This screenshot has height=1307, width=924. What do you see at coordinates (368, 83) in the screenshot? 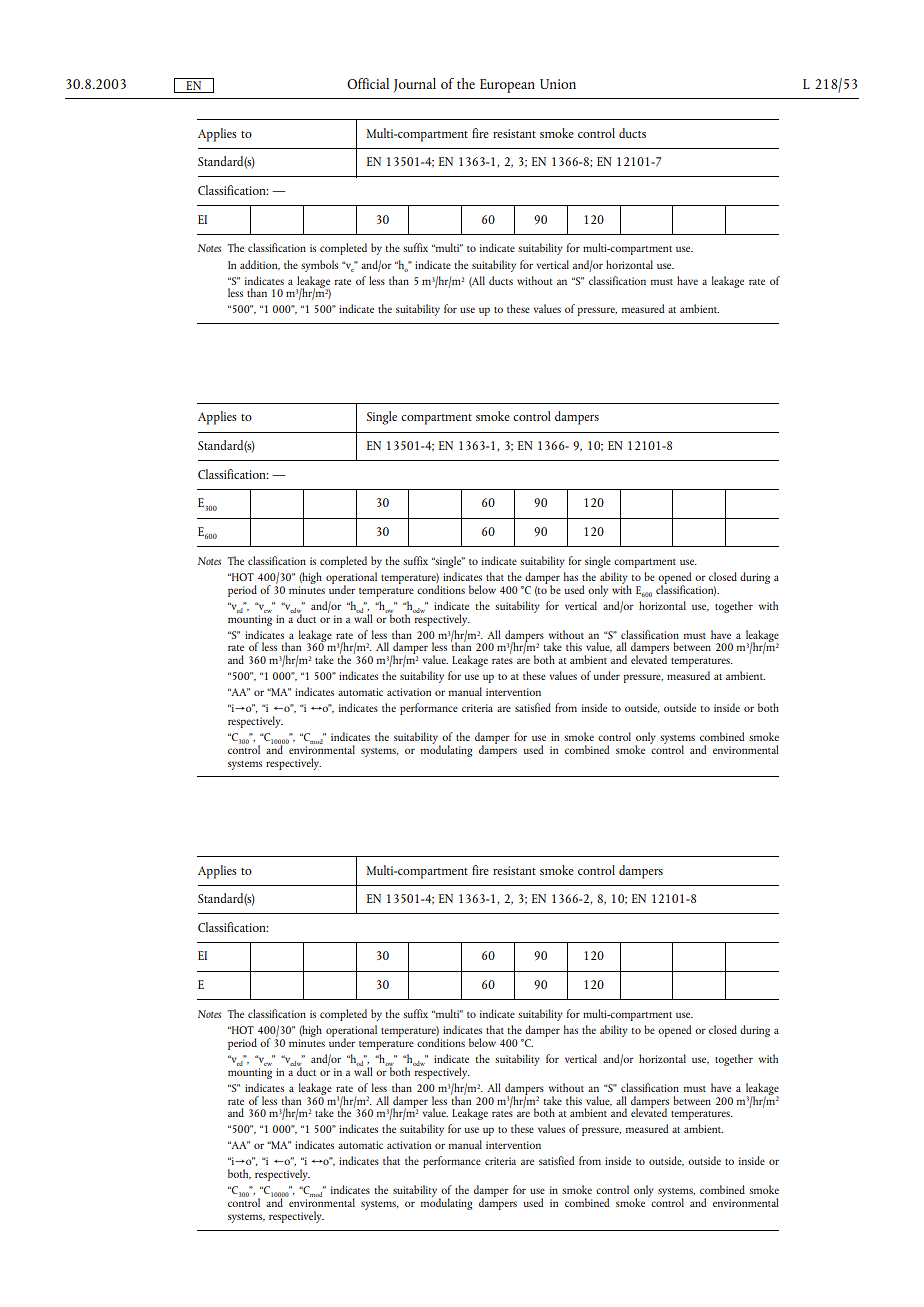
I see `Official` at bounding box center [368, 83].
